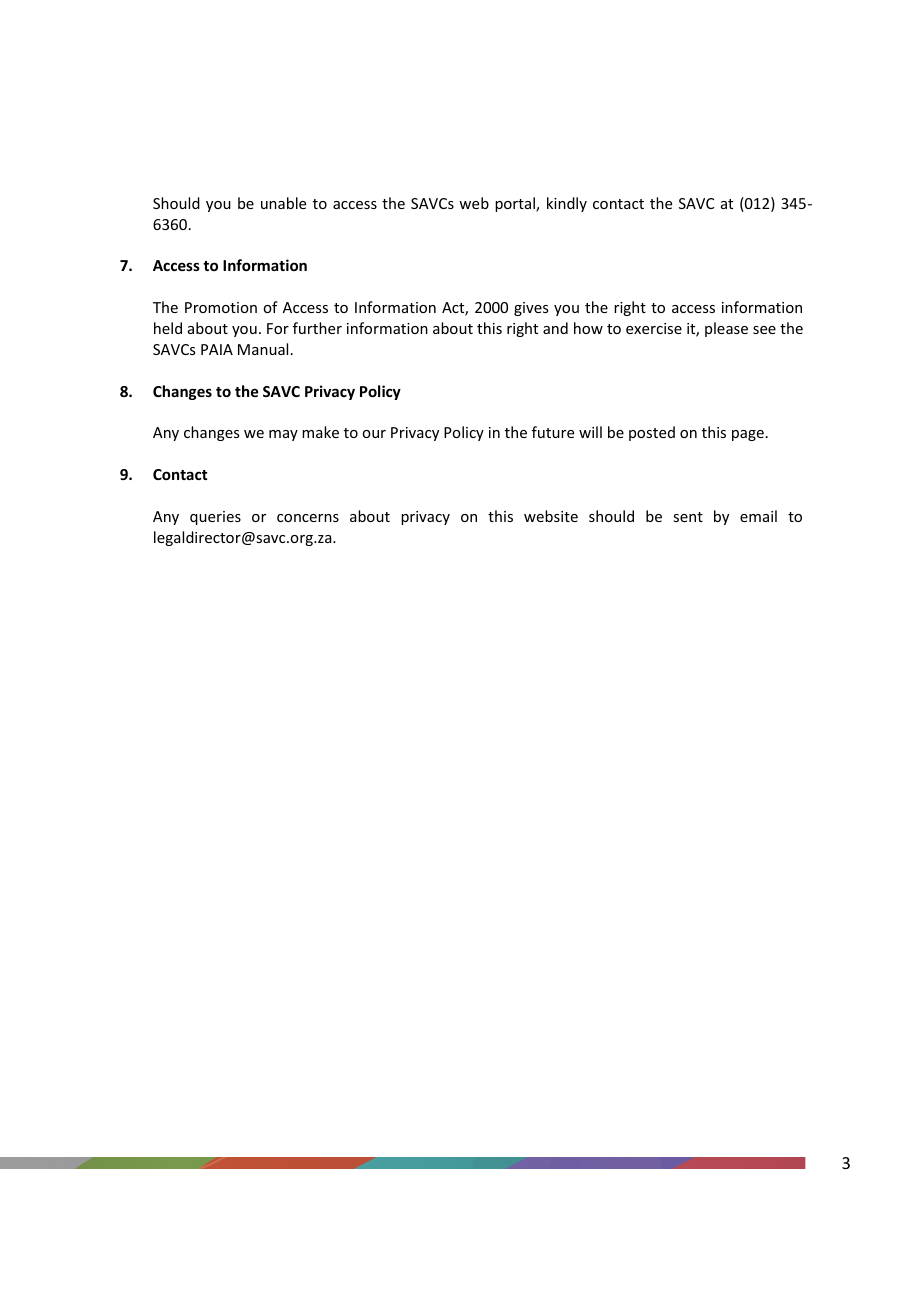 The width and height of the document is (924, 1309). What do you see at coordinates (652, 433) in the document?
I see `posted` at bounding box center [652, 433].
